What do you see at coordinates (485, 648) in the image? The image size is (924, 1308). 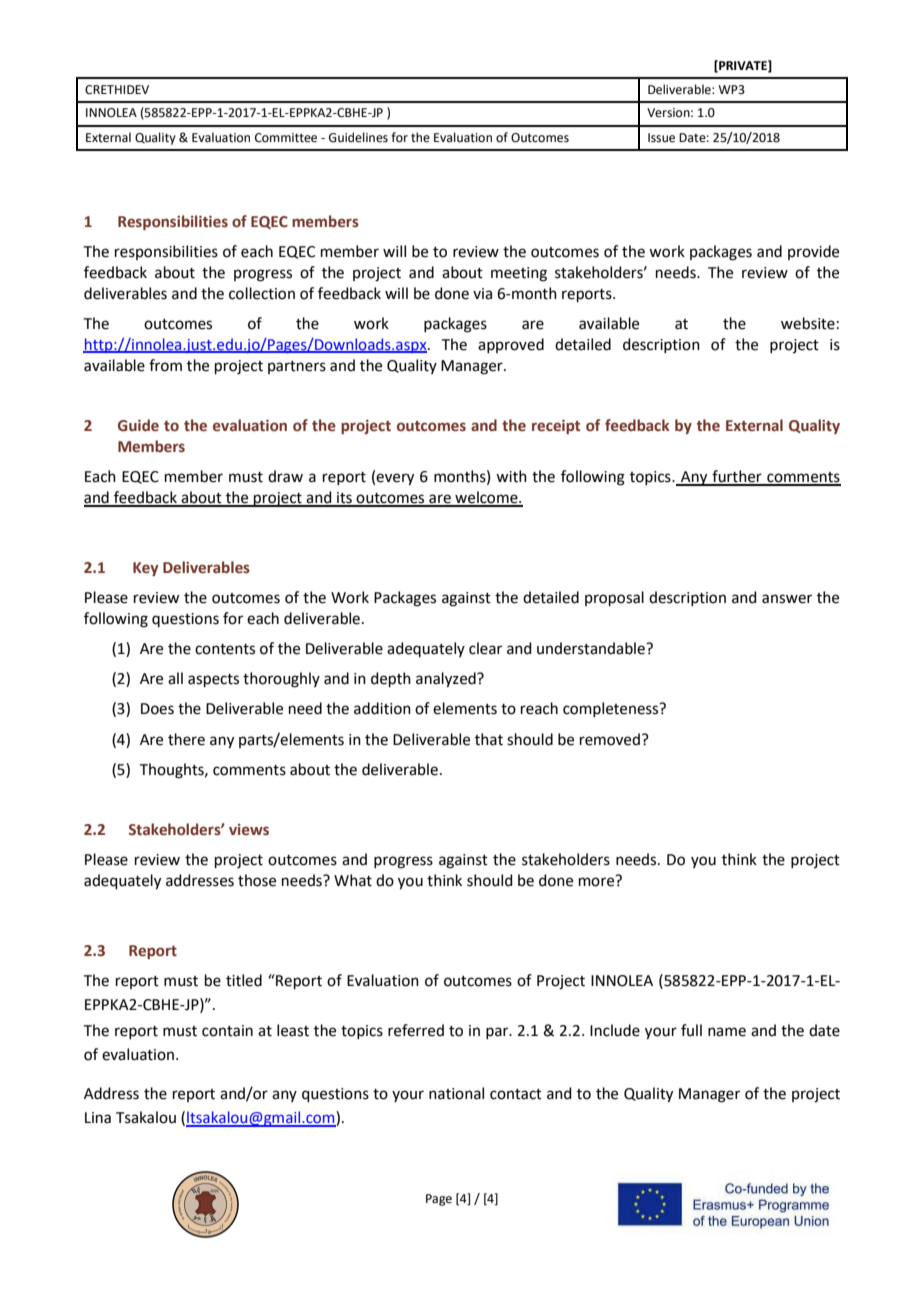 I see `clear` at bounding box center [485, 648].
